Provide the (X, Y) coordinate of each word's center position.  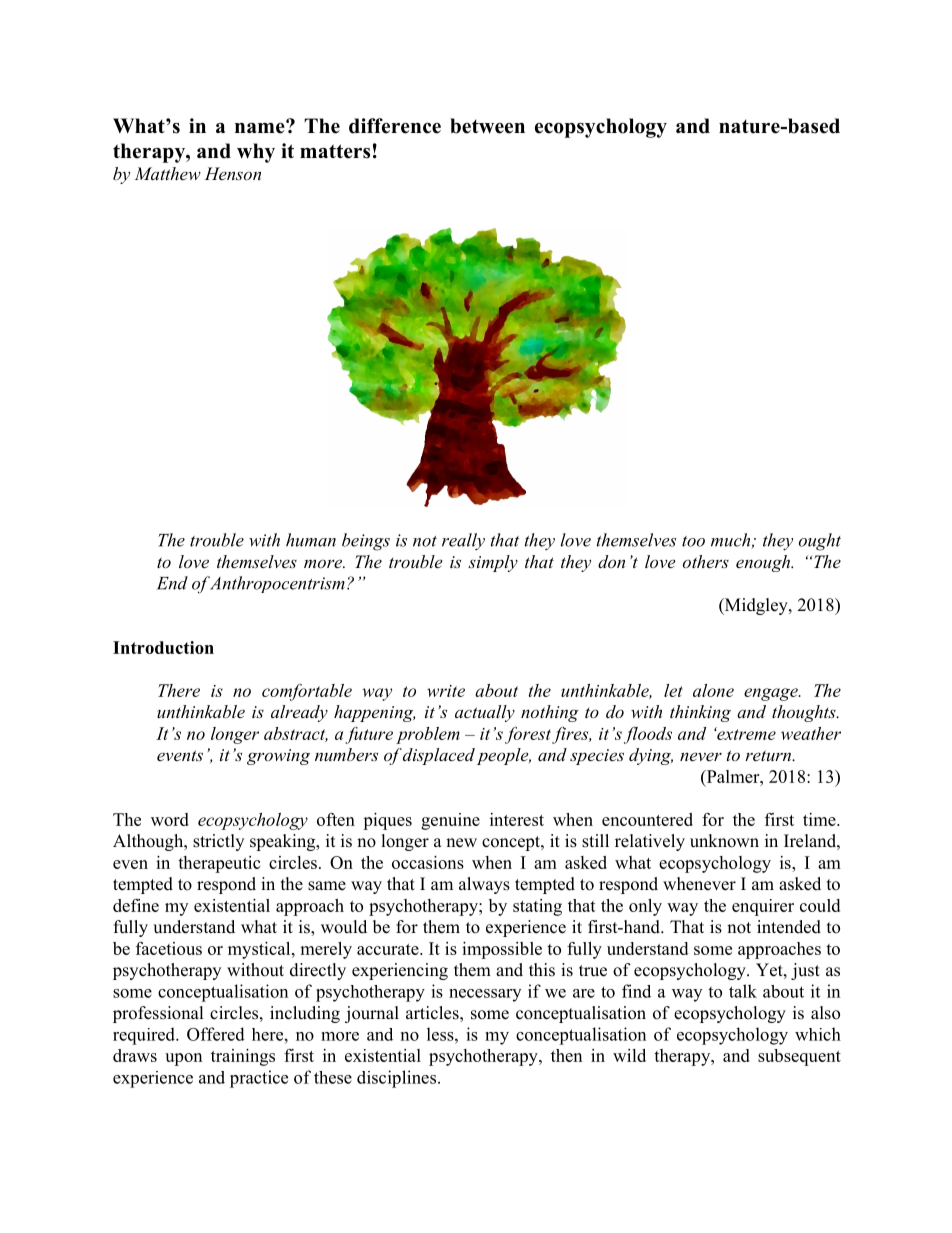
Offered (216, 1034)
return (769, 755)
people (504, 756)
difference (395, 126)
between (487, 126)
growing (278, 757)
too (693, 541)
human (311, 540)
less (441, 1034)
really (463, 541)
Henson (233, 173)
